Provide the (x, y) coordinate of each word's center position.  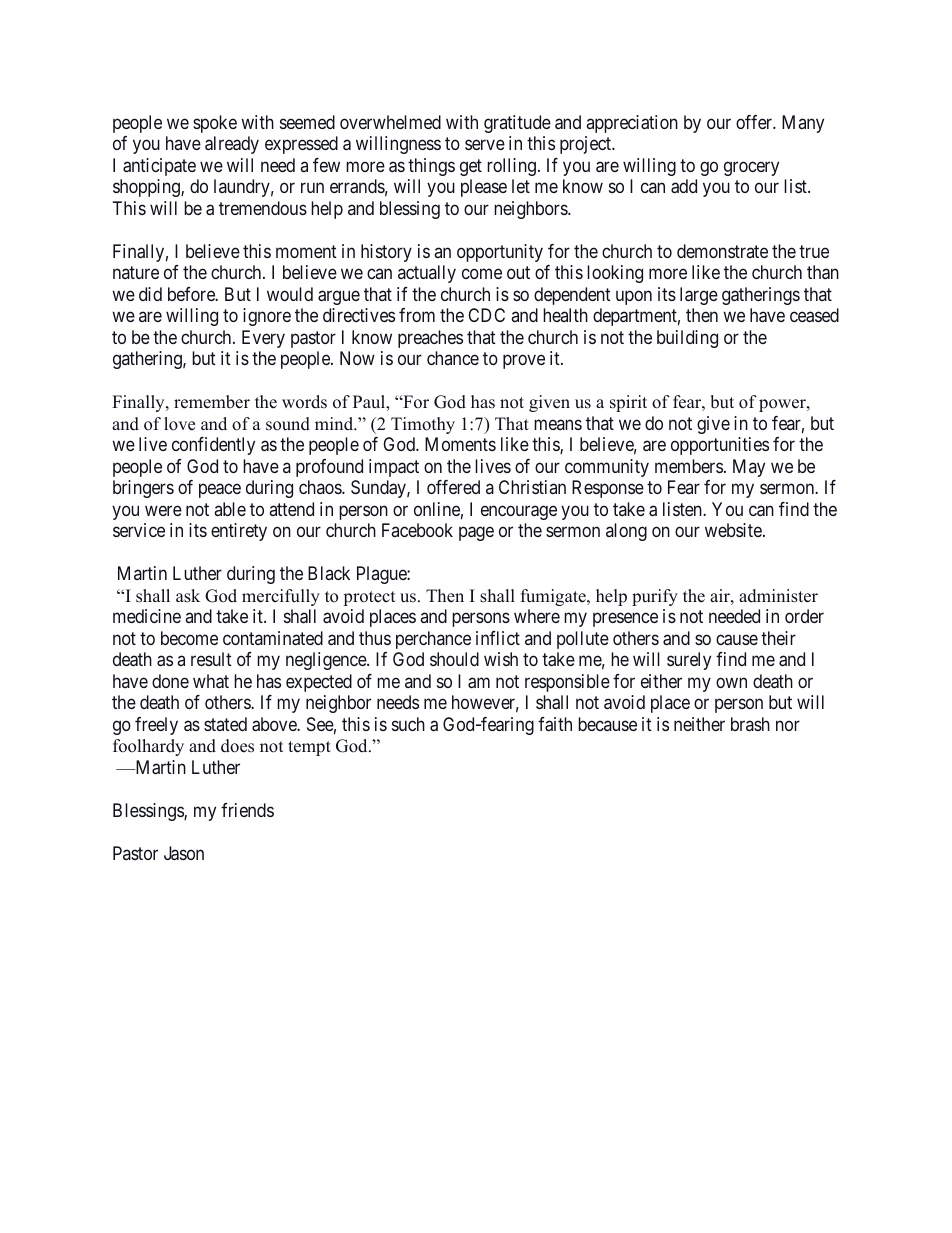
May (749, 468)
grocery (751, 168)
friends (247, 810)
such (408, 724)
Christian (532, 487)
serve (485, 145)
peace (220, 491)
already (232, 145)
